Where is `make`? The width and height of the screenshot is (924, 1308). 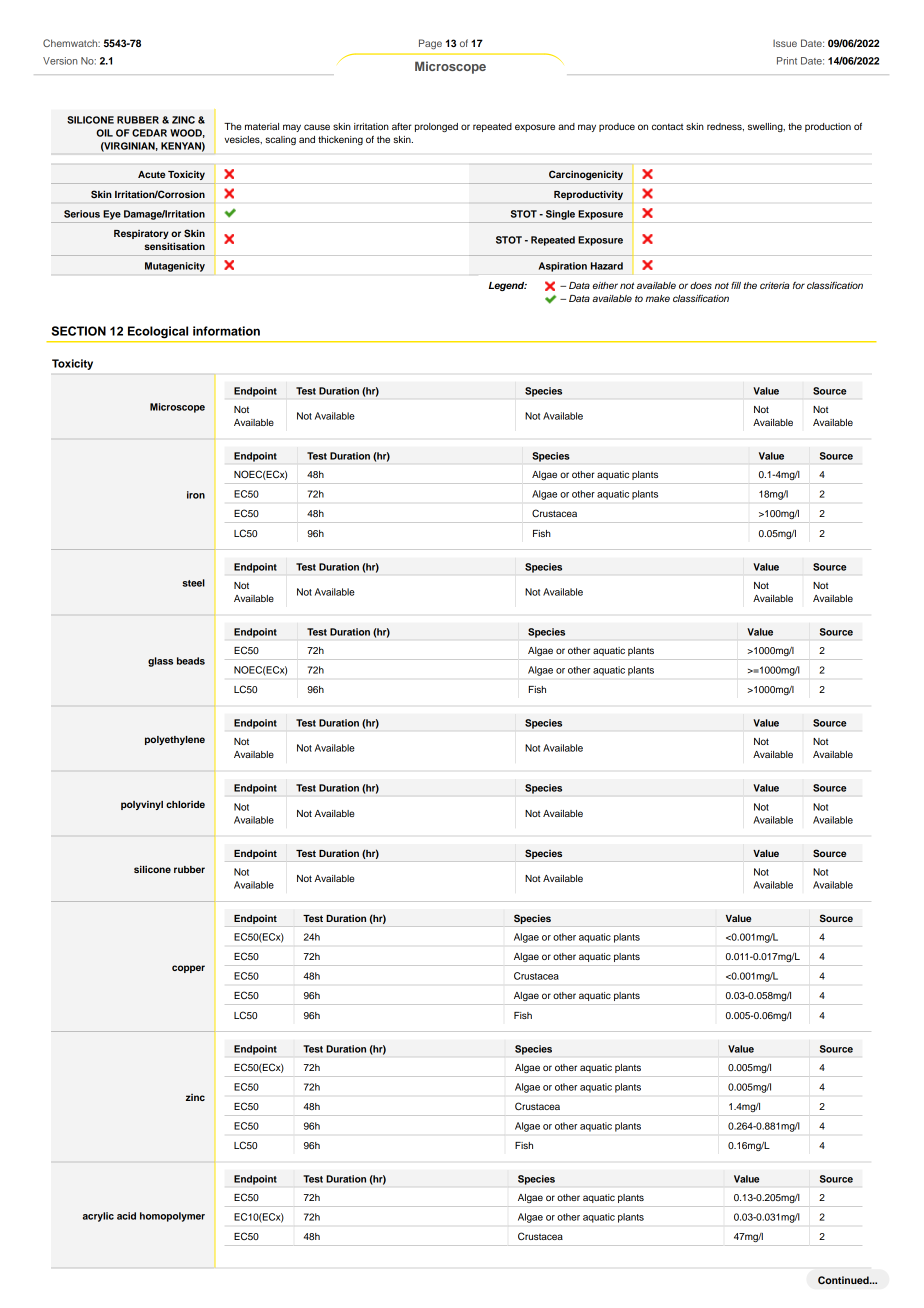
make is located at coordinates (658, 298).
